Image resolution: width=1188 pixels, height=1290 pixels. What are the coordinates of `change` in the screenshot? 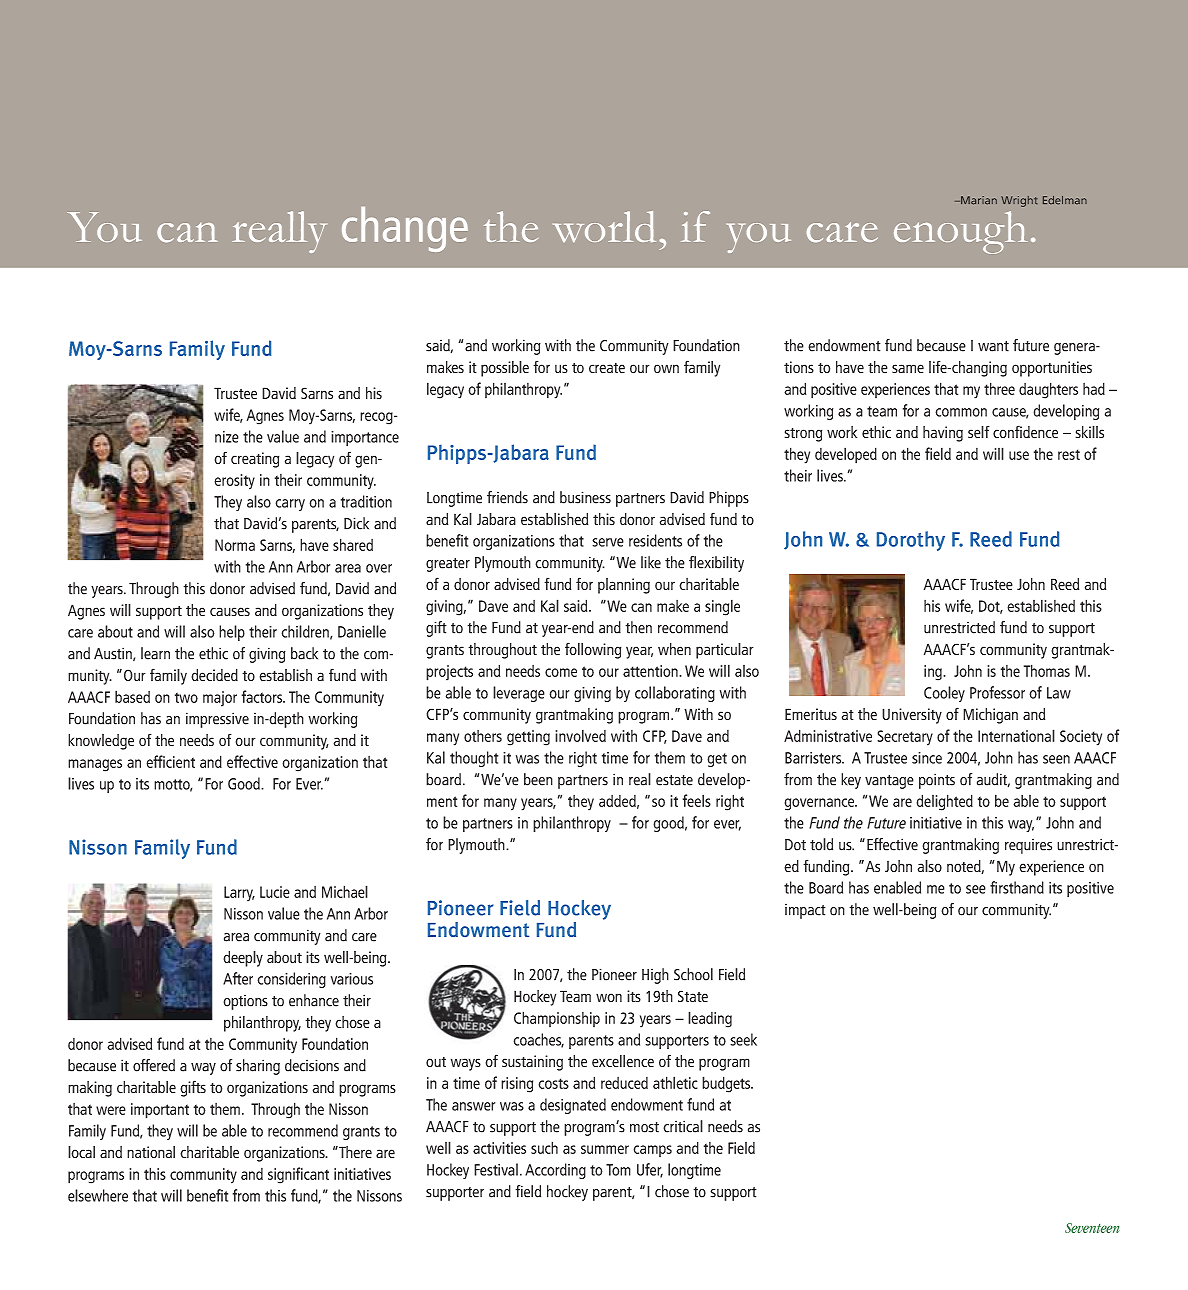 It's located at (405, 229).
